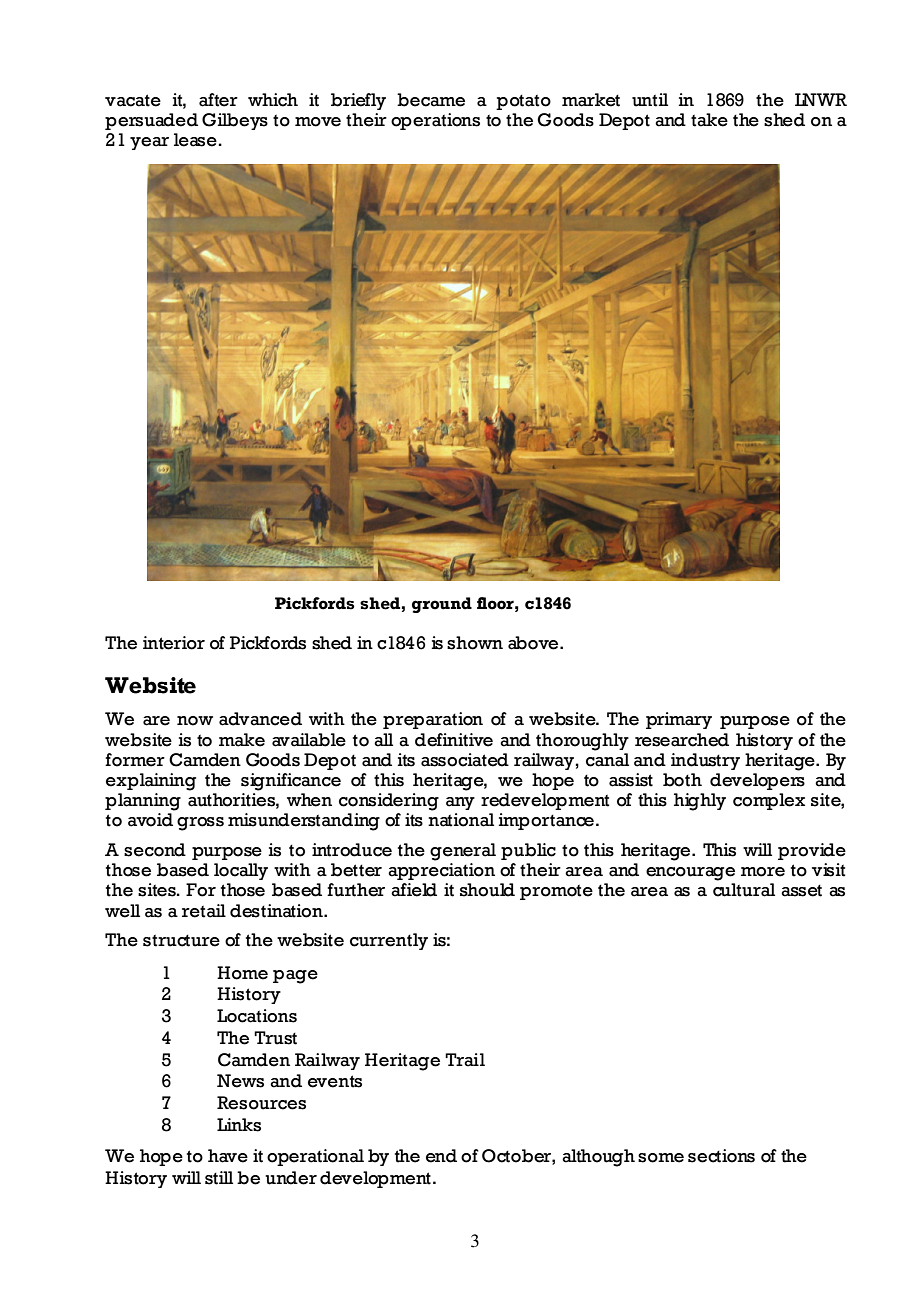  What do you see at coordinates (709, 120) in the screenshot?
I see `take` at bounding box center [709, 120].
